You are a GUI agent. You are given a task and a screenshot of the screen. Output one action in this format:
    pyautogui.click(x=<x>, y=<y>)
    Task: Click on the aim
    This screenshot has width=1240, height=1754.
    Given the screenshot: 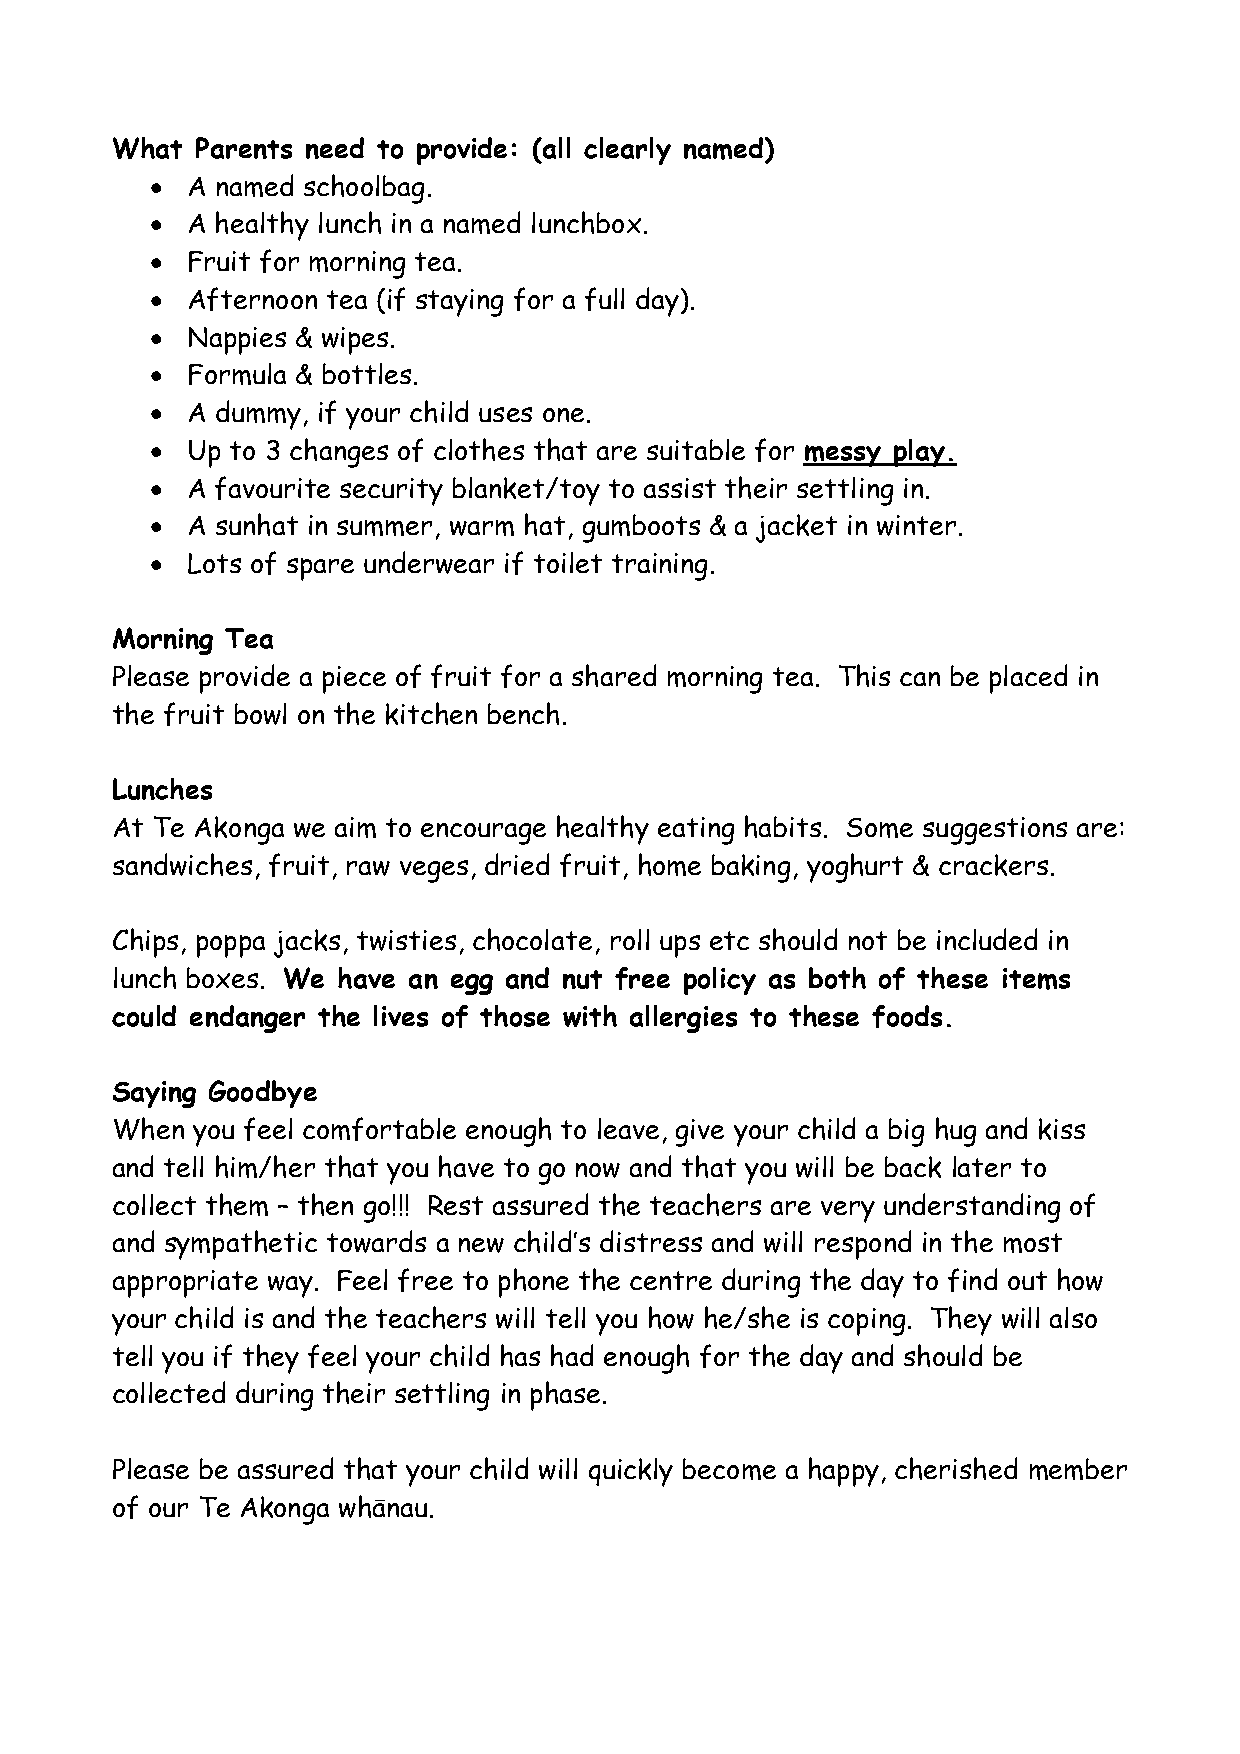 What is the action you would take?
    pyautogui.click(x=355, y=827)
